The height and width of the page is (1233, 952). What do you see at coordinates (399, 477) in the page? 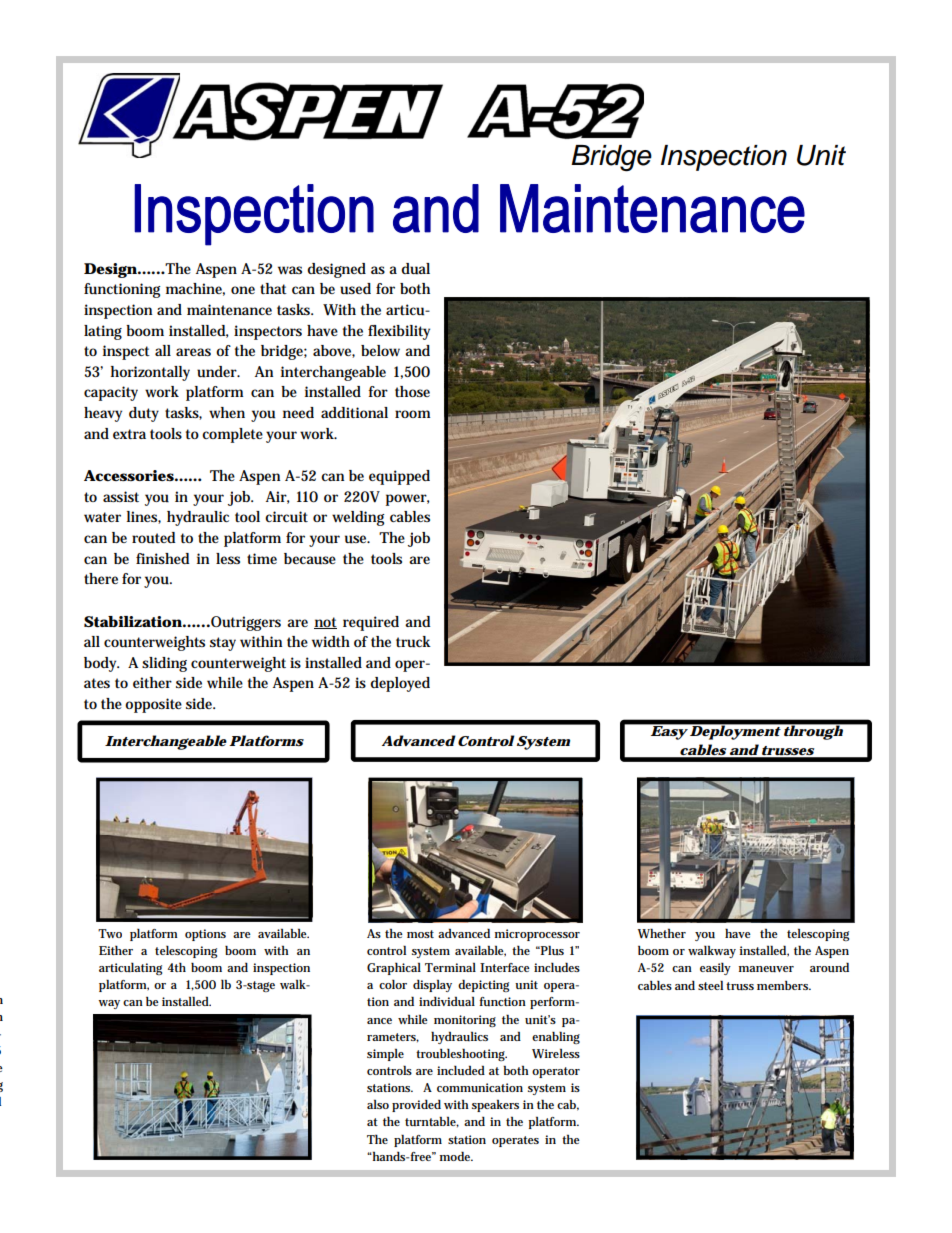
I see `equipped` at bounding box center [399, 477].
